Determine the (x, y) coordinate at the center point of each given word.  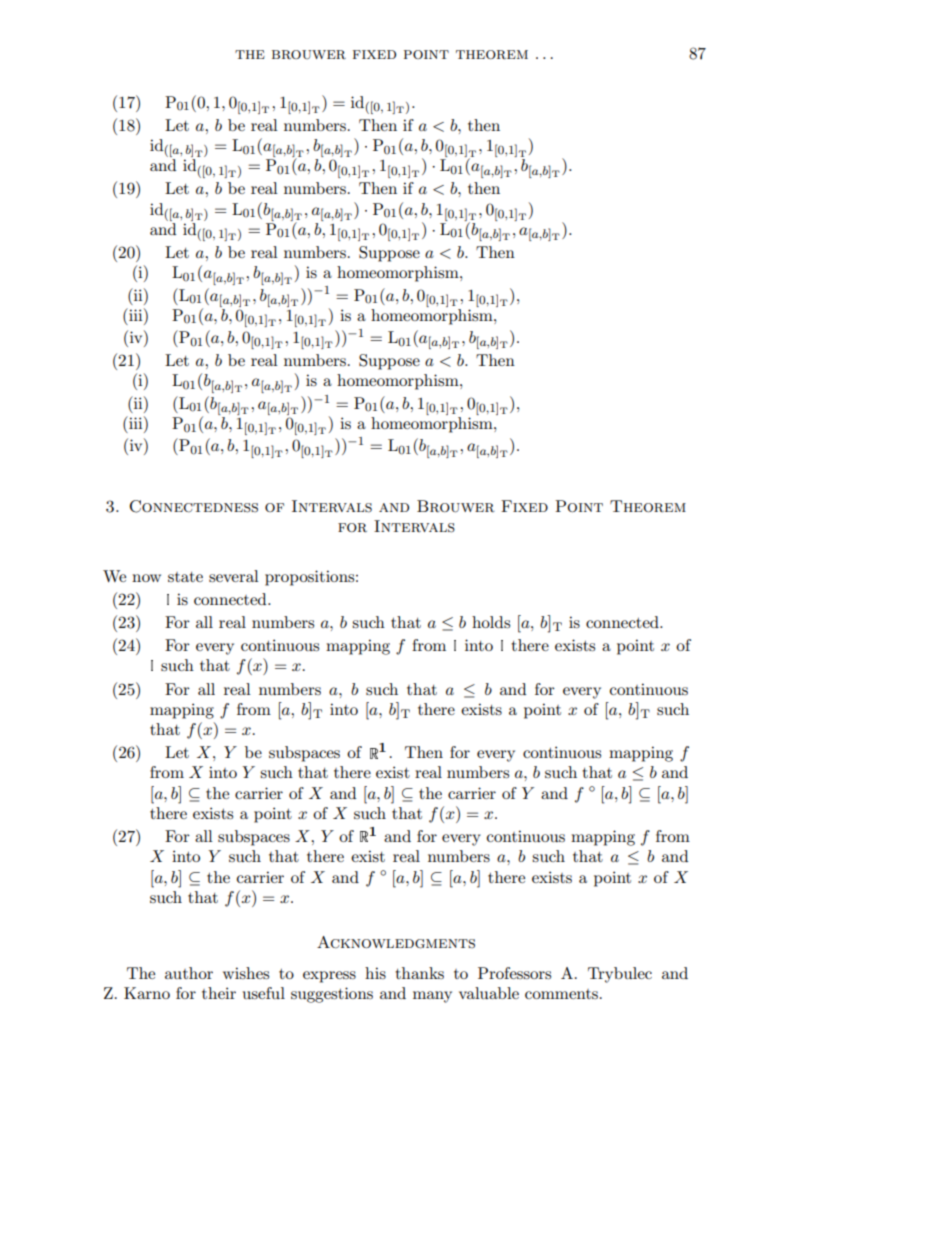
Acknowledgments (396, 942)
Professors (514, 973)
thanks (419, 973)
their (219, 993)
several (234, 576)
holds (491, 622)
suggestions (332, 995)
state (185, 577)
